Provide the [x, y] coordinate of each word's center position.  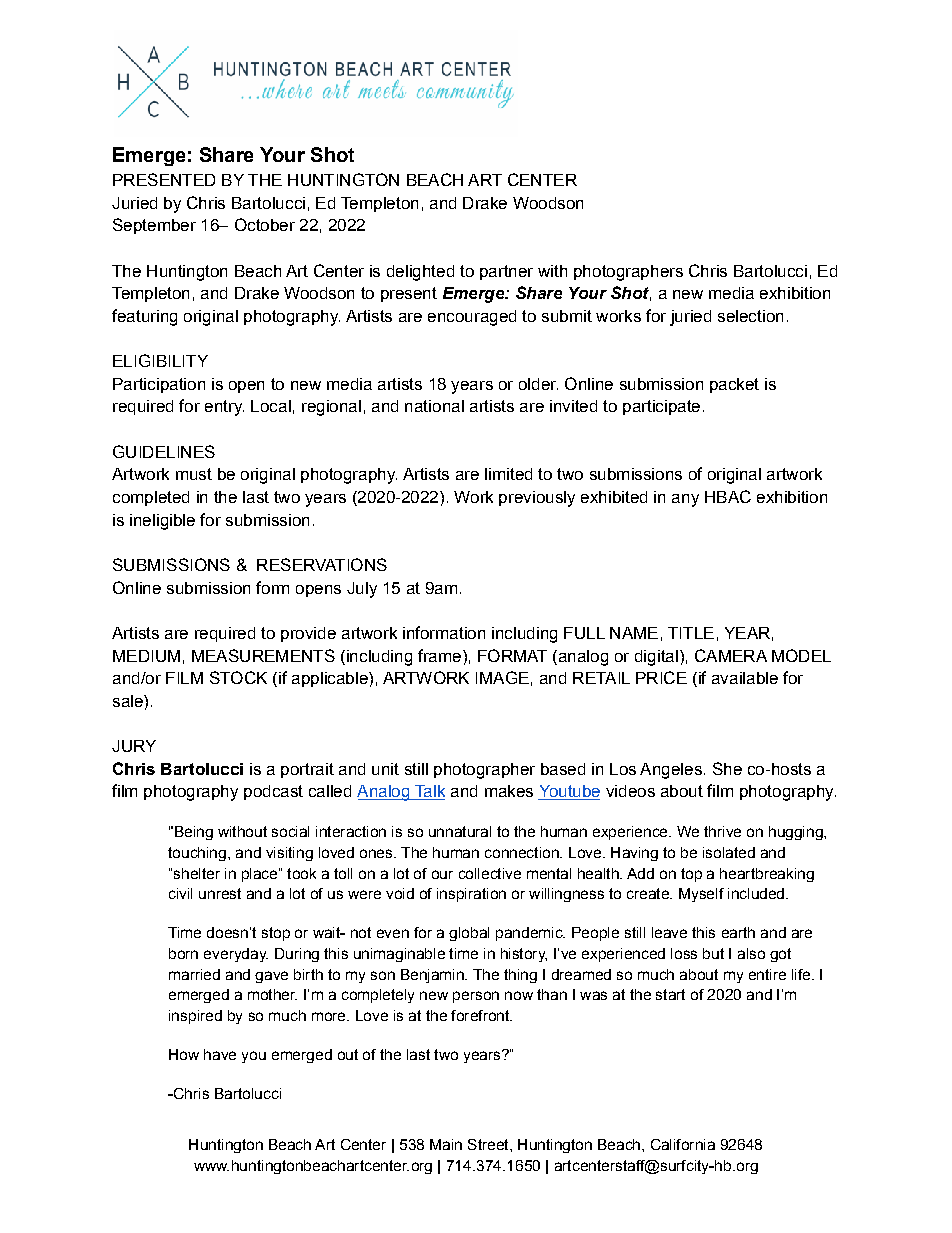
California [683, 1144]
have [220, 1054]
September [154, 226]
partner [506, 272]
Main [446, 1144]
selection [750, 316]
